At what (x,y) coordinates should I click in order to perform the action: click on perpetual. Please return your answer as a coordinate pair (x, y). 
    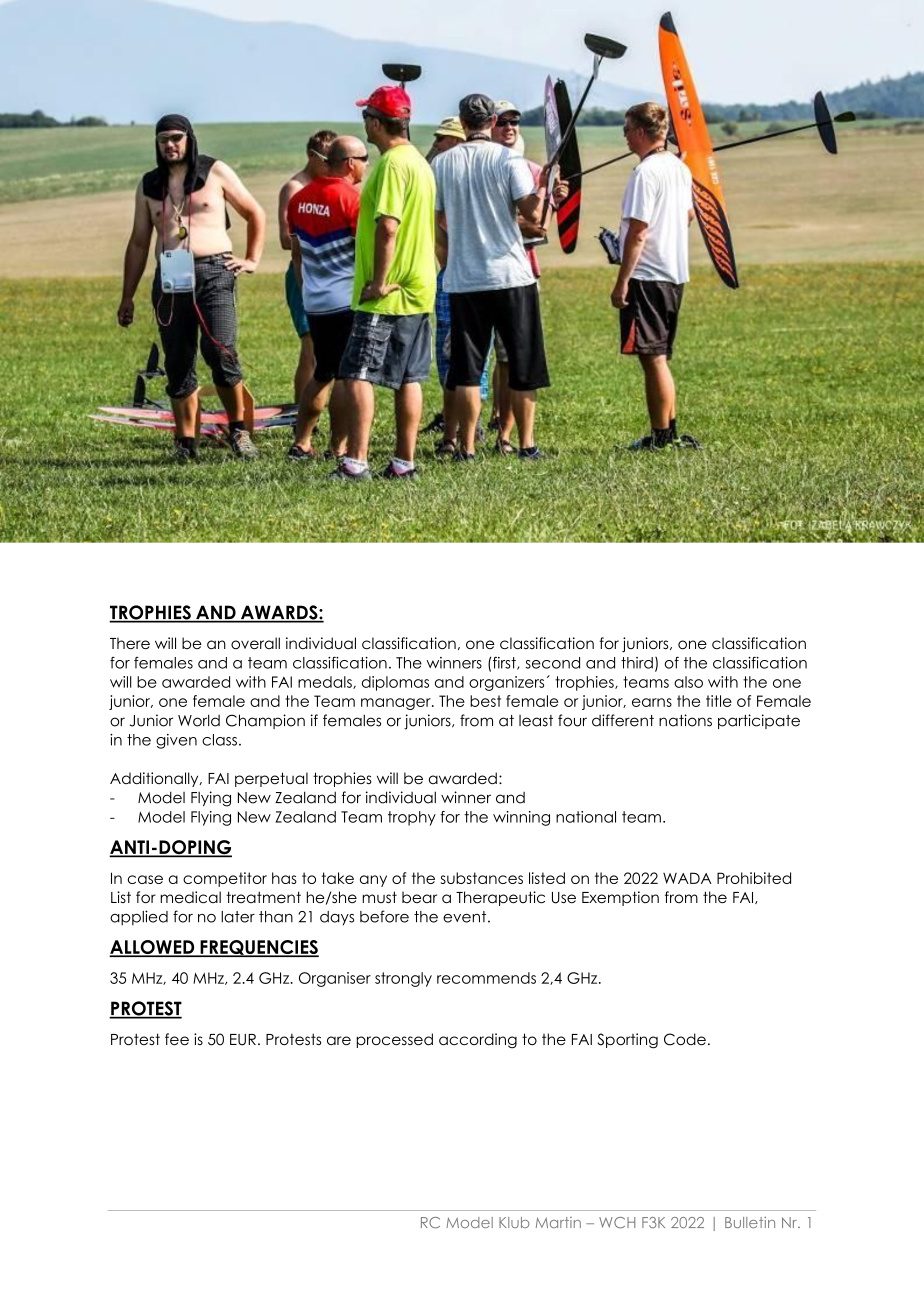
    Looking at the image, I should click on (271, 779).
